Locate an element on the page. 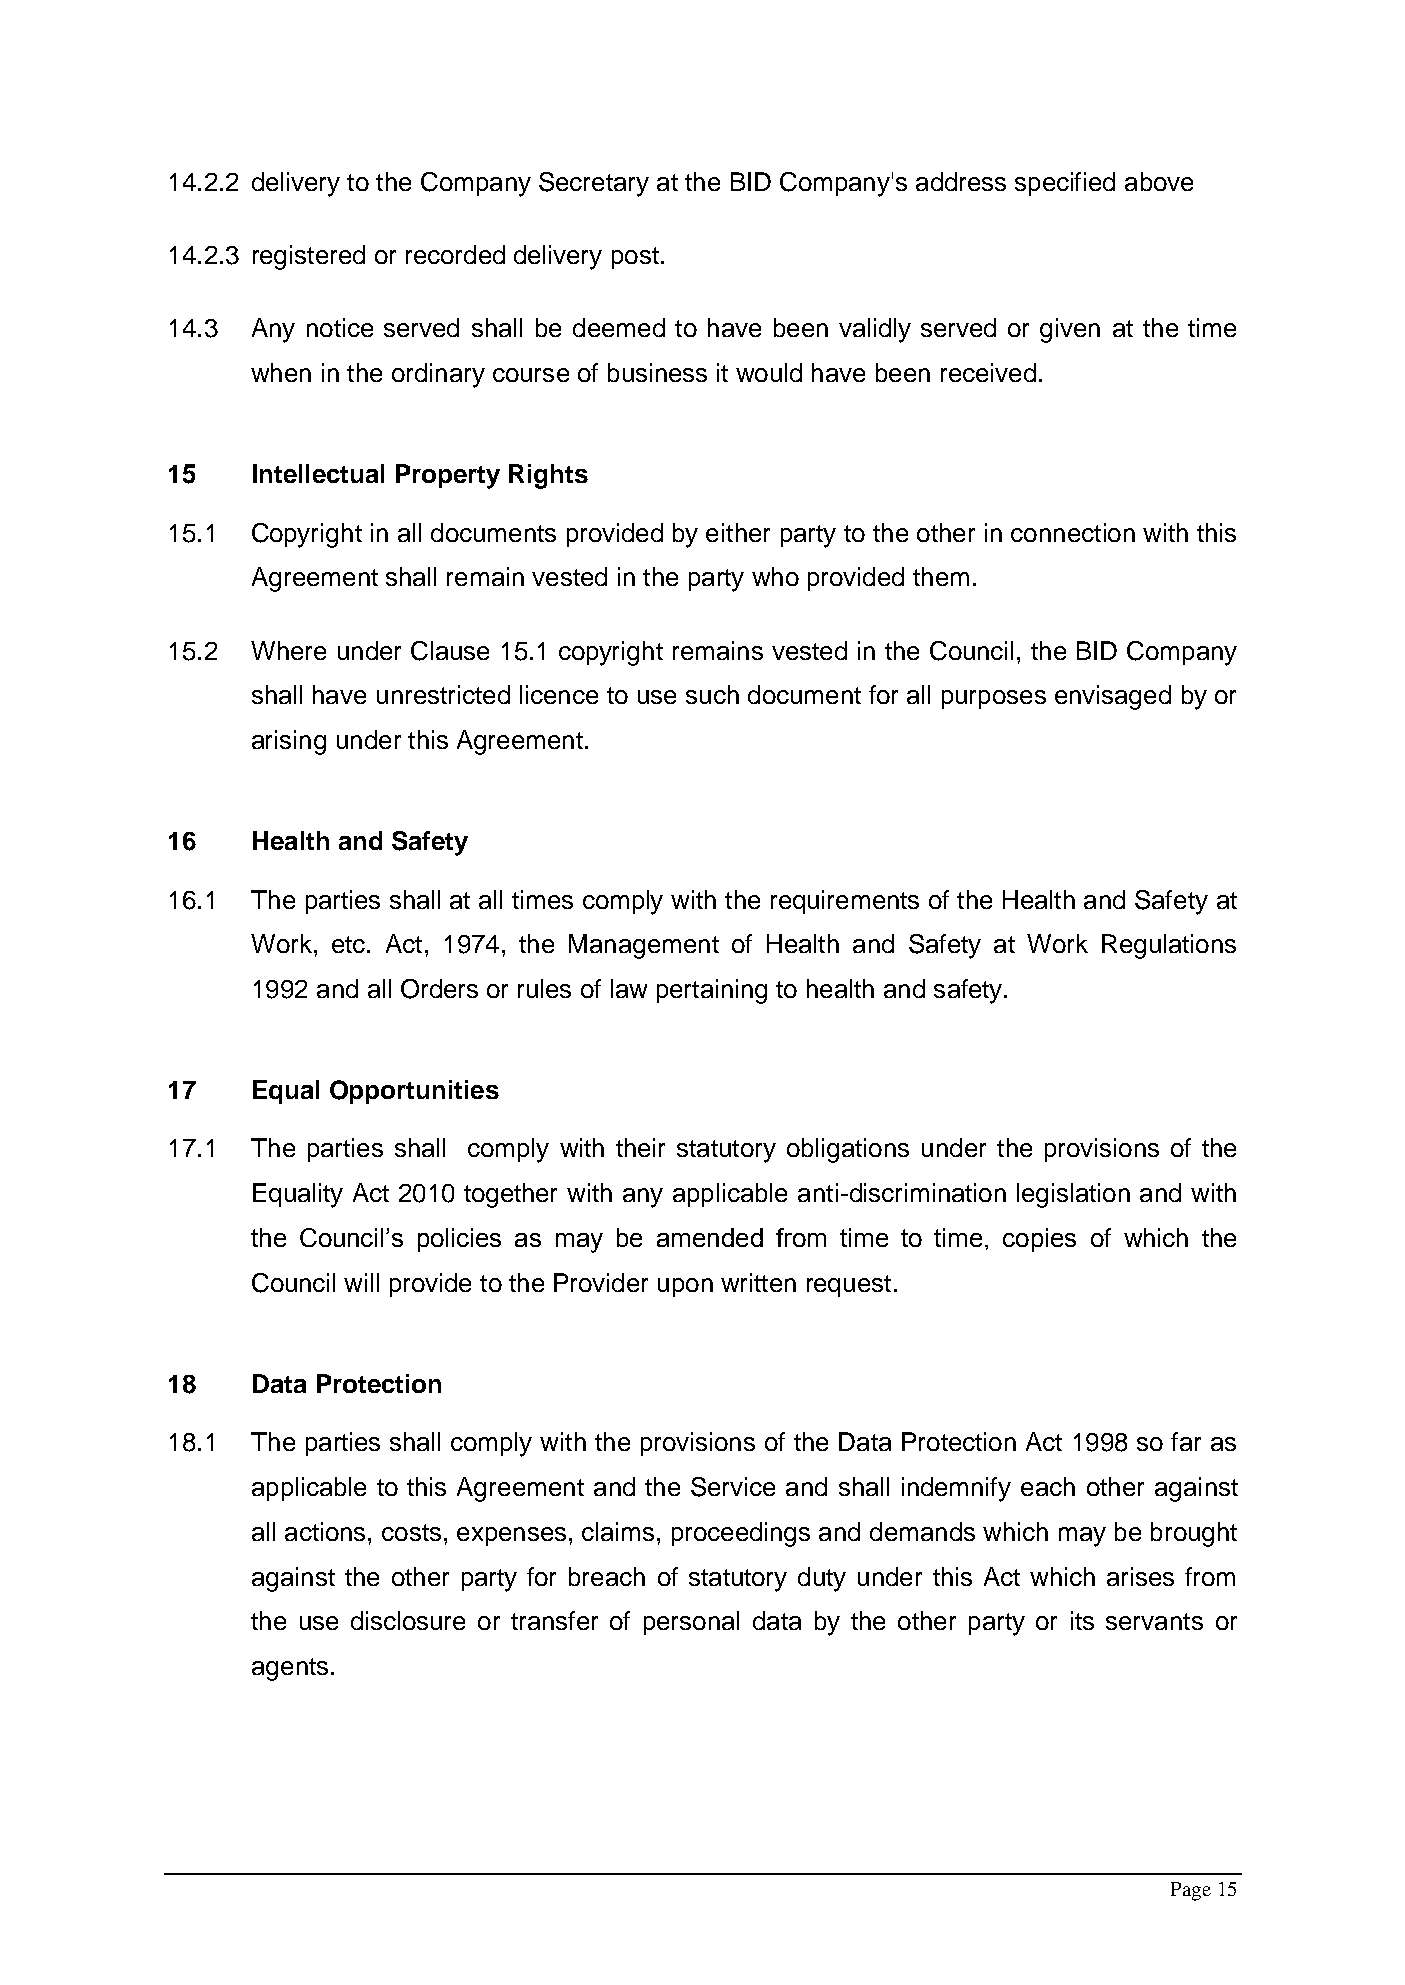 The height and width of the page is (1985, 1405). post is located at coordinates (635, 258).
